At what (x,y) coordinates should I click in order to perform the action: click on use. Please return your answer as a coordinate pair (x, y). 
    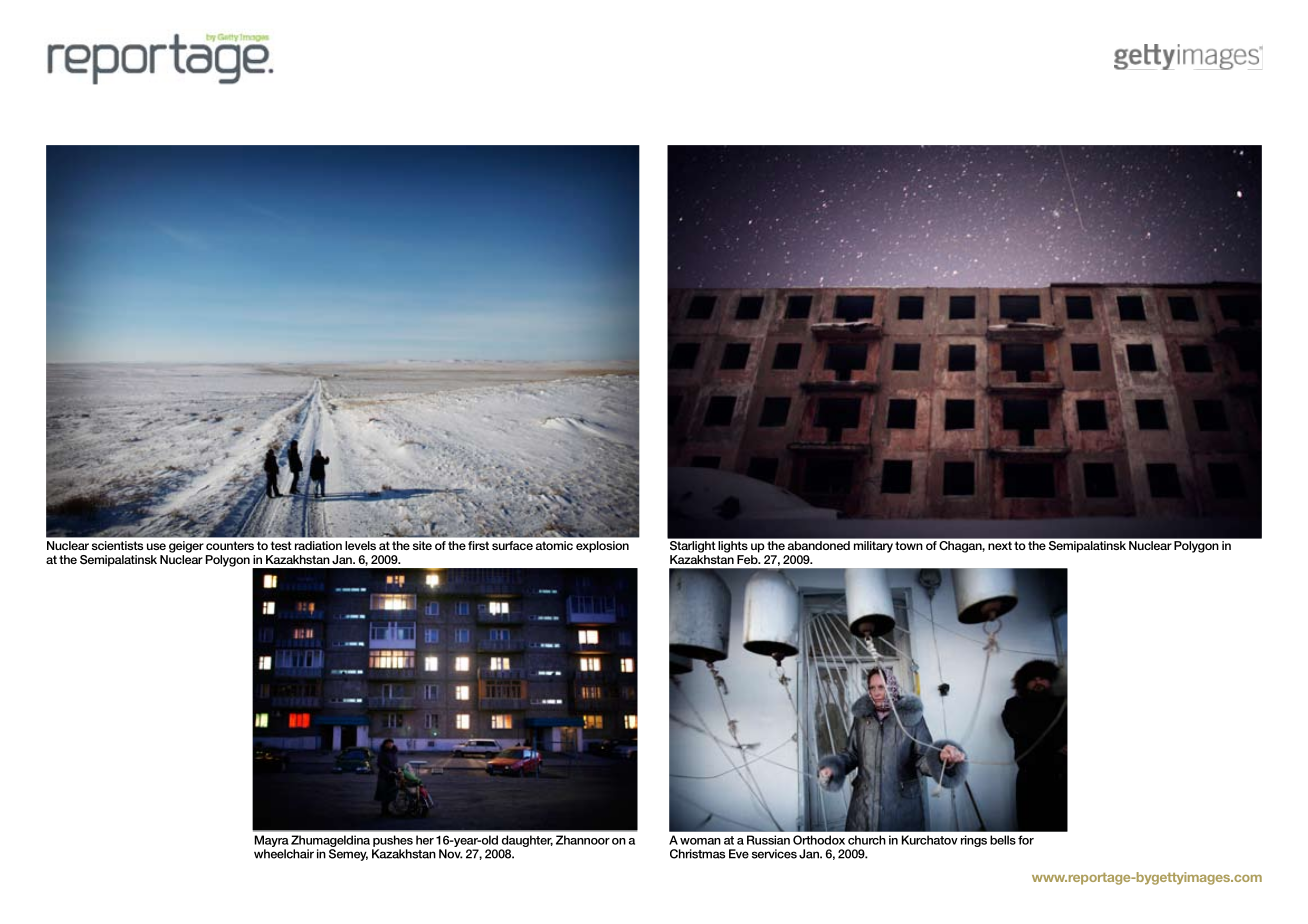
    Looking at the image, I should click on (156, 546).
